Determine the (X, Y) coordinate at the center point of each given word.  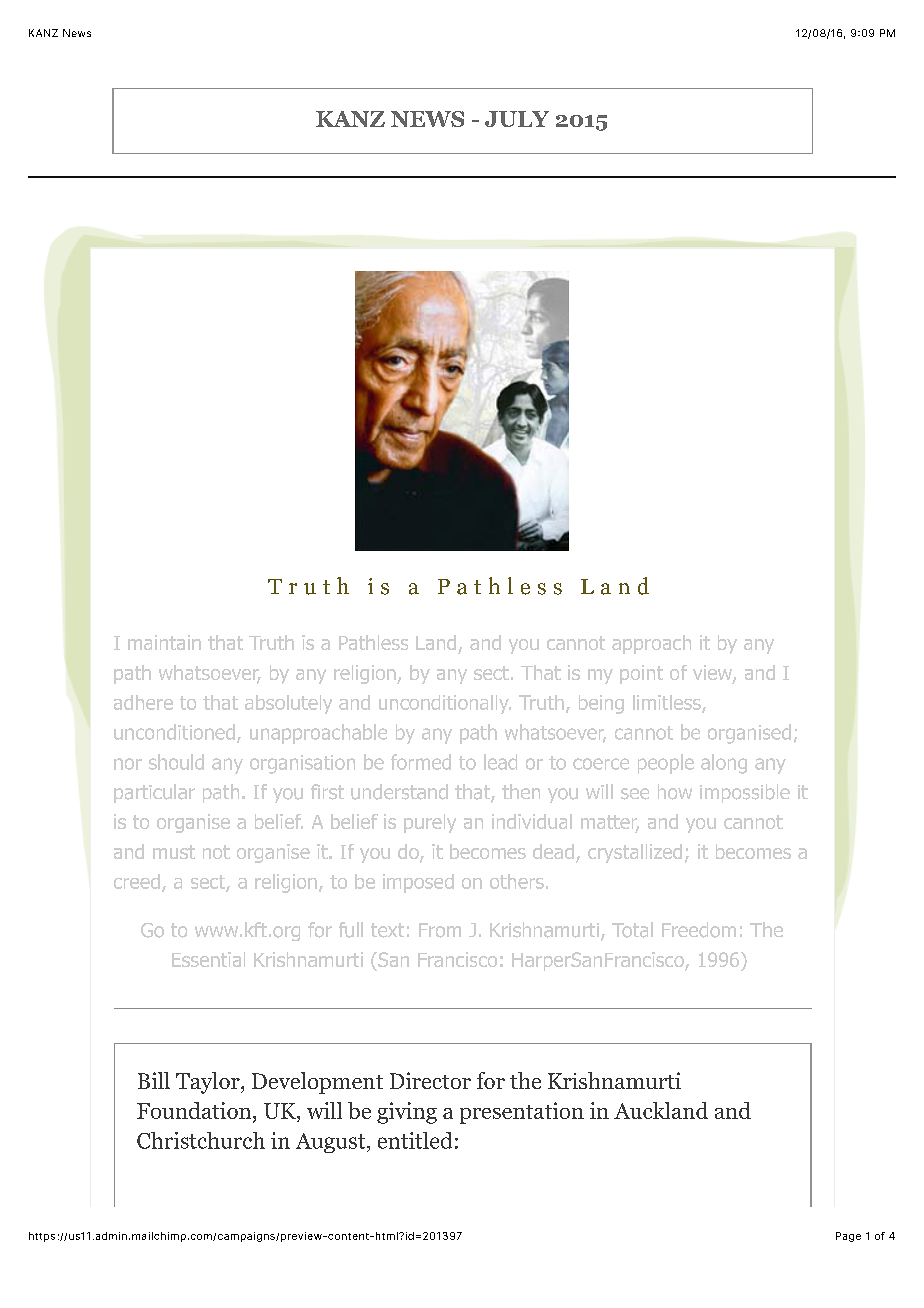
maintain (164, 642)
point (641, 674)
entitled (415, 1140)
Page (848, 1237)
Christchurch (201, 1140)
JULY (517, 119)
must (174, 852)
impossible (745, 793)
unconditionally (445, 704)
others (517, 881)
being (601, 704)
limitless (668, 703)
